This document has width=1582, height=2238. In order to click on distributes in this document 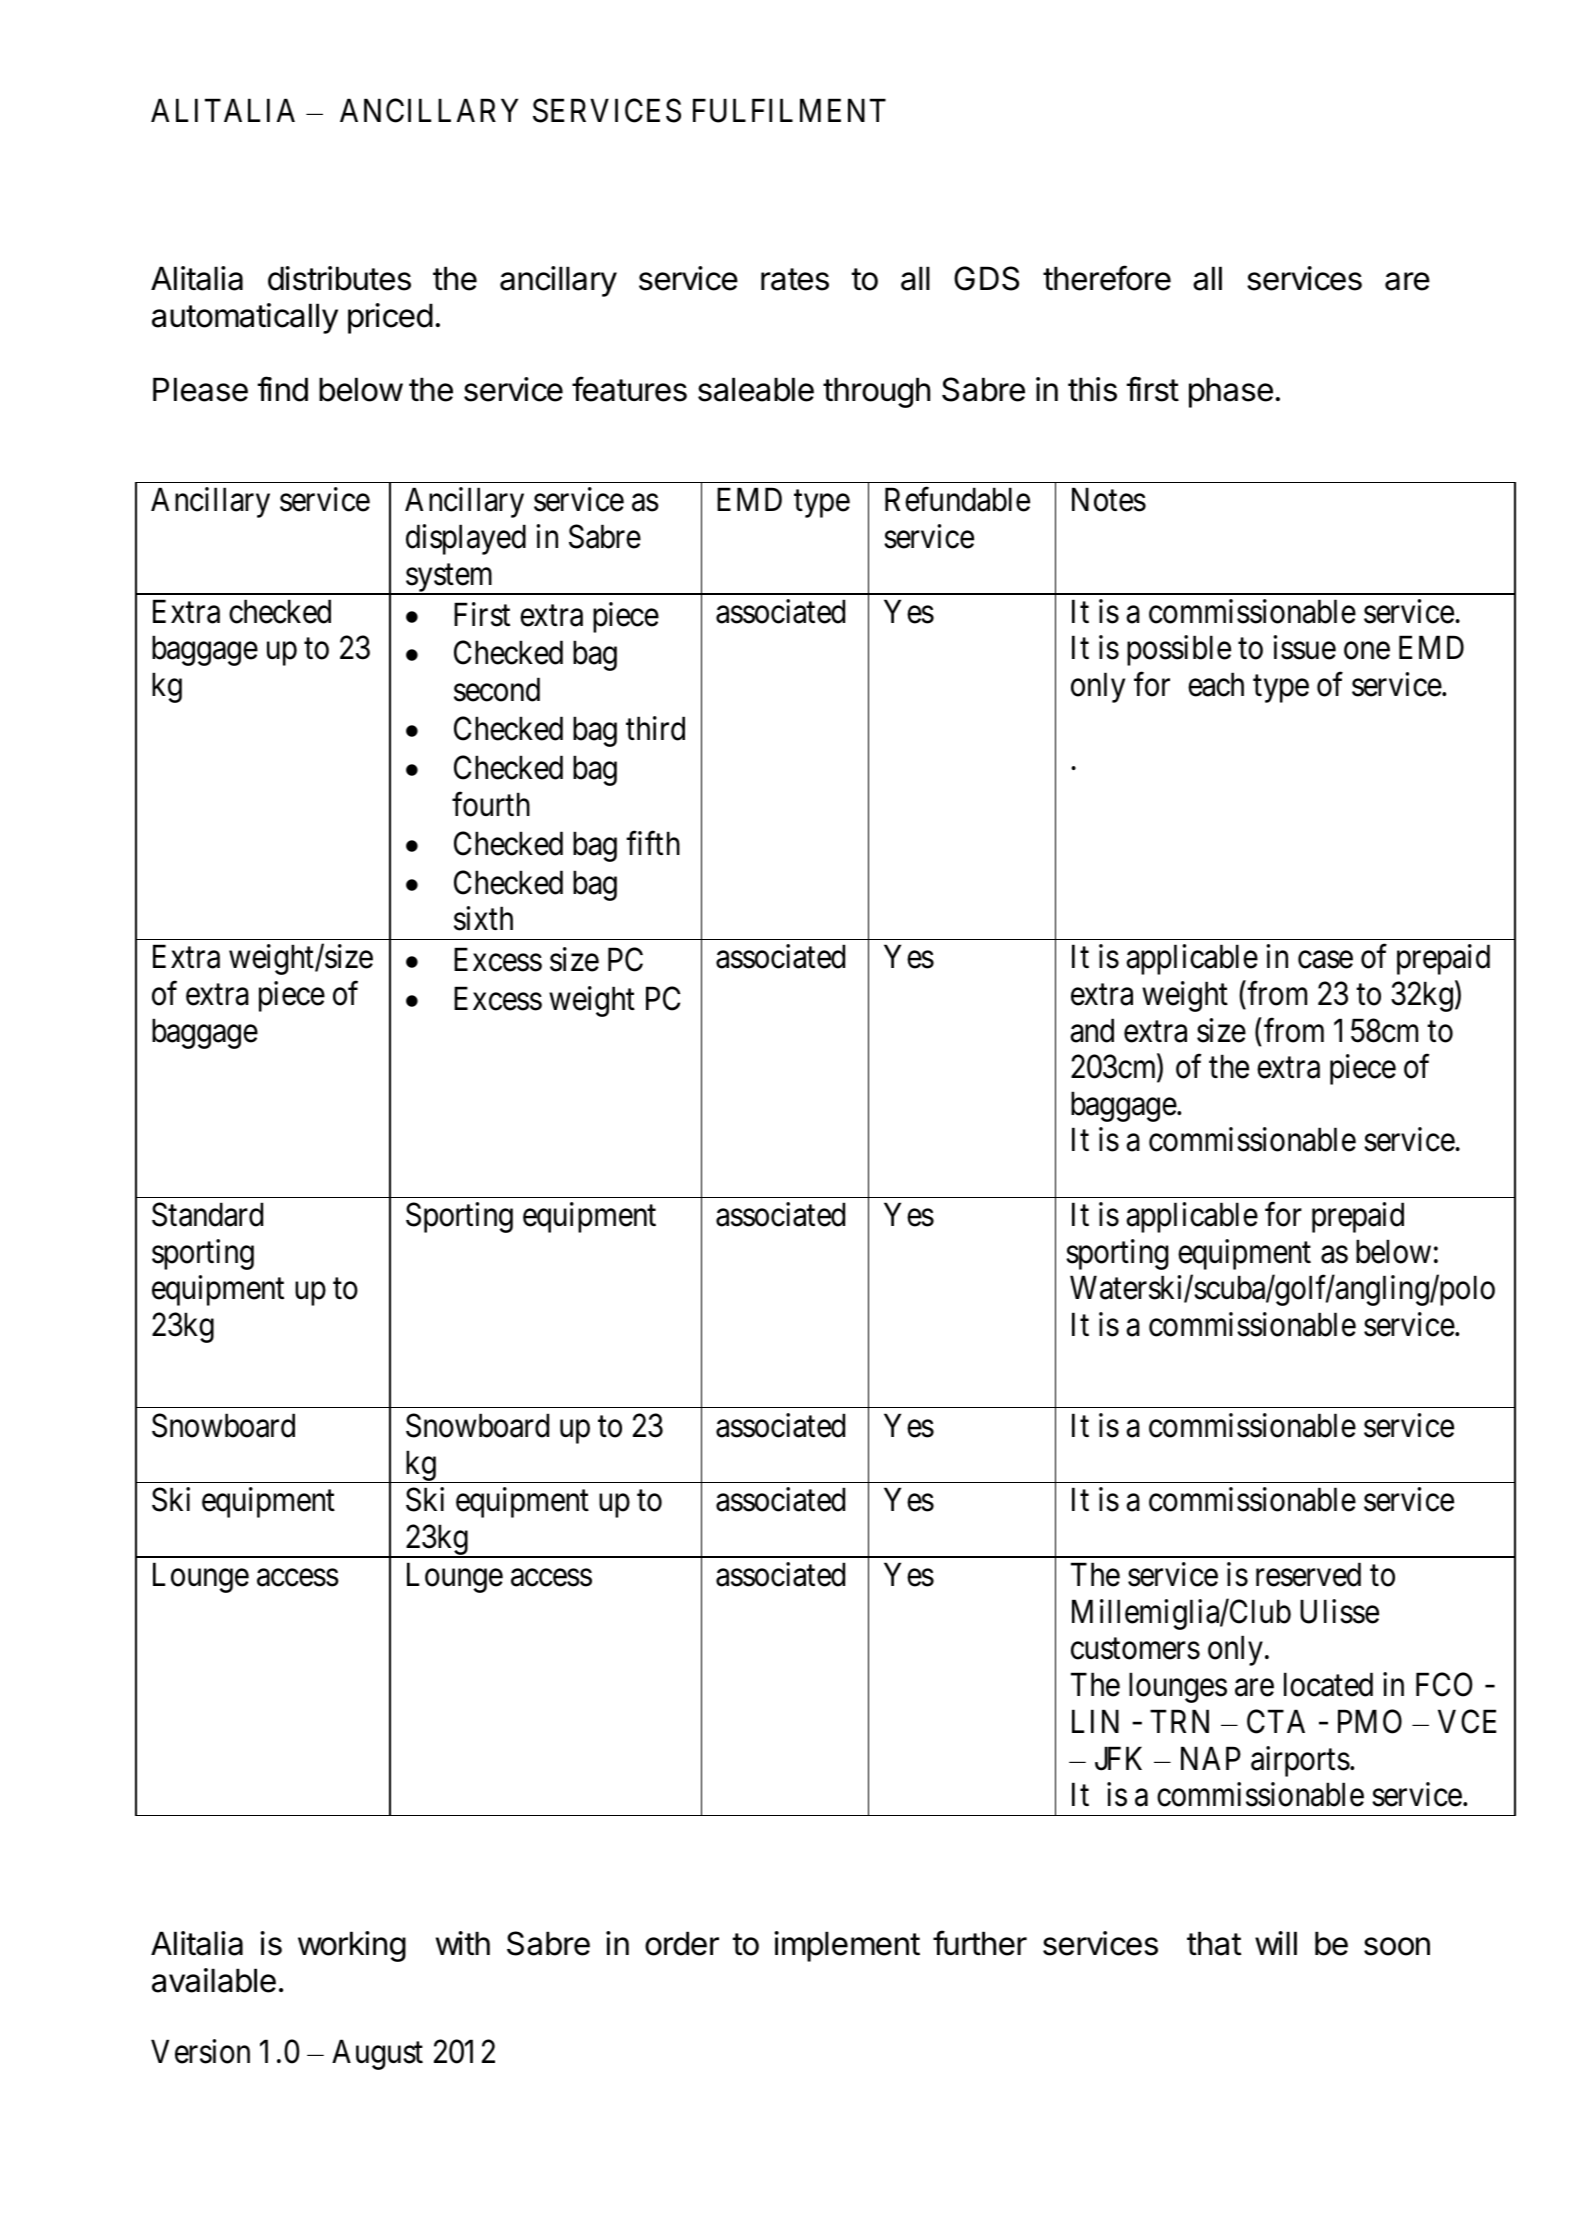, I will do `click(339, 278)`.
